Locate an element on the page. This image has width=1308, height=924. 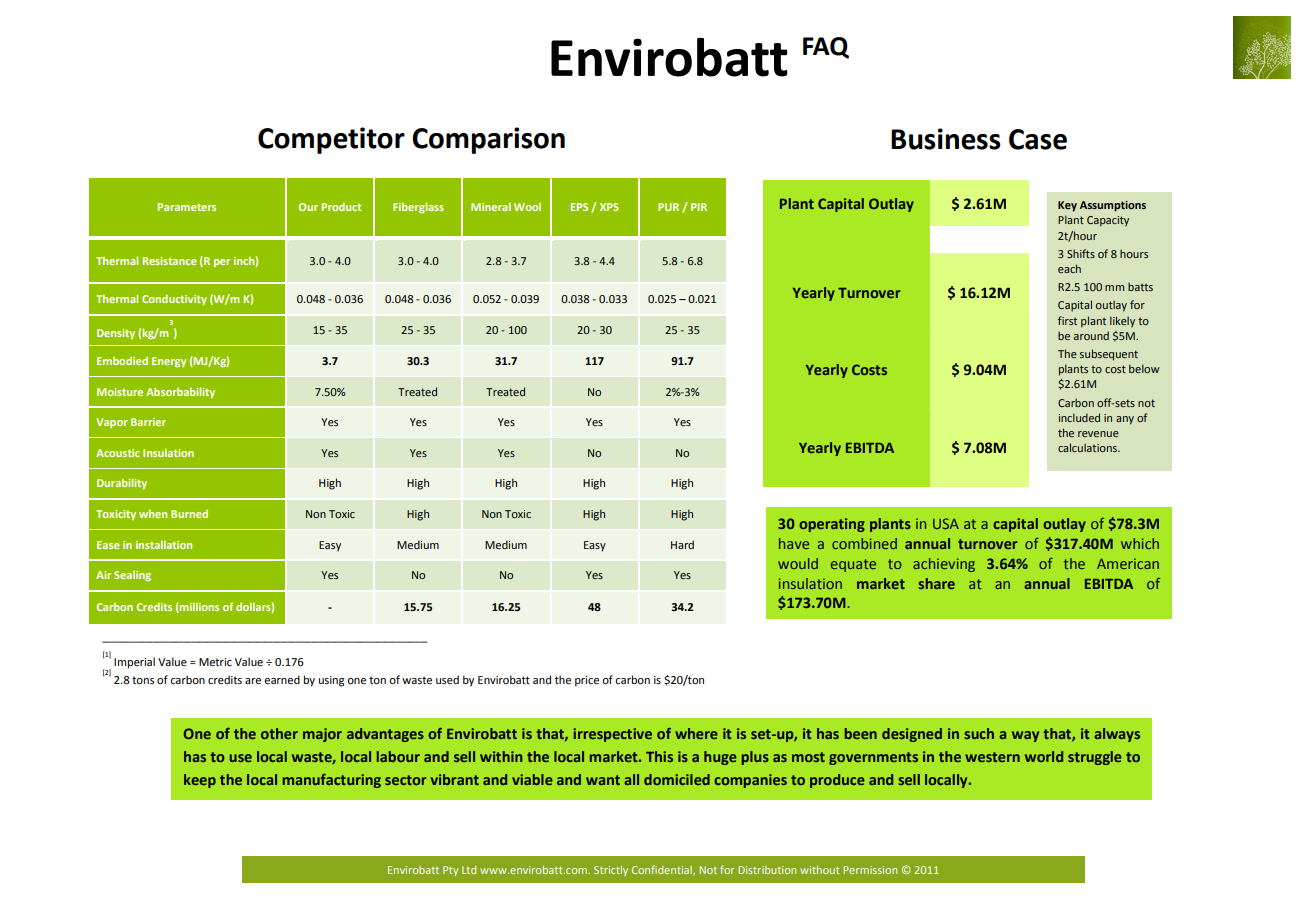
millions is located at coordinates (198, 608).
